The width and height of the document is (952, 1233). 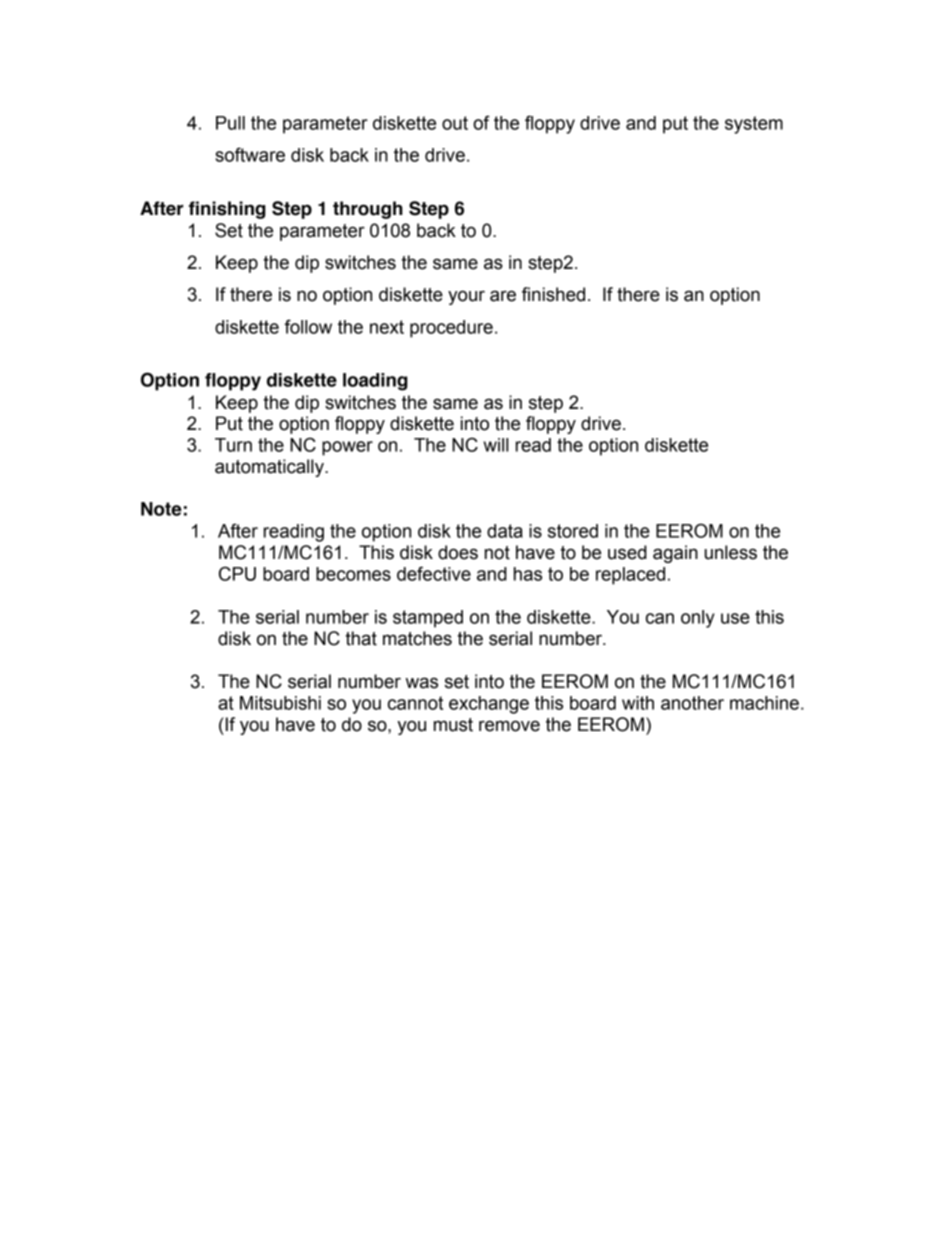 What do you see at coordinates (250, 154) in the document?
I see `software` at bounding box center [250, 154].
